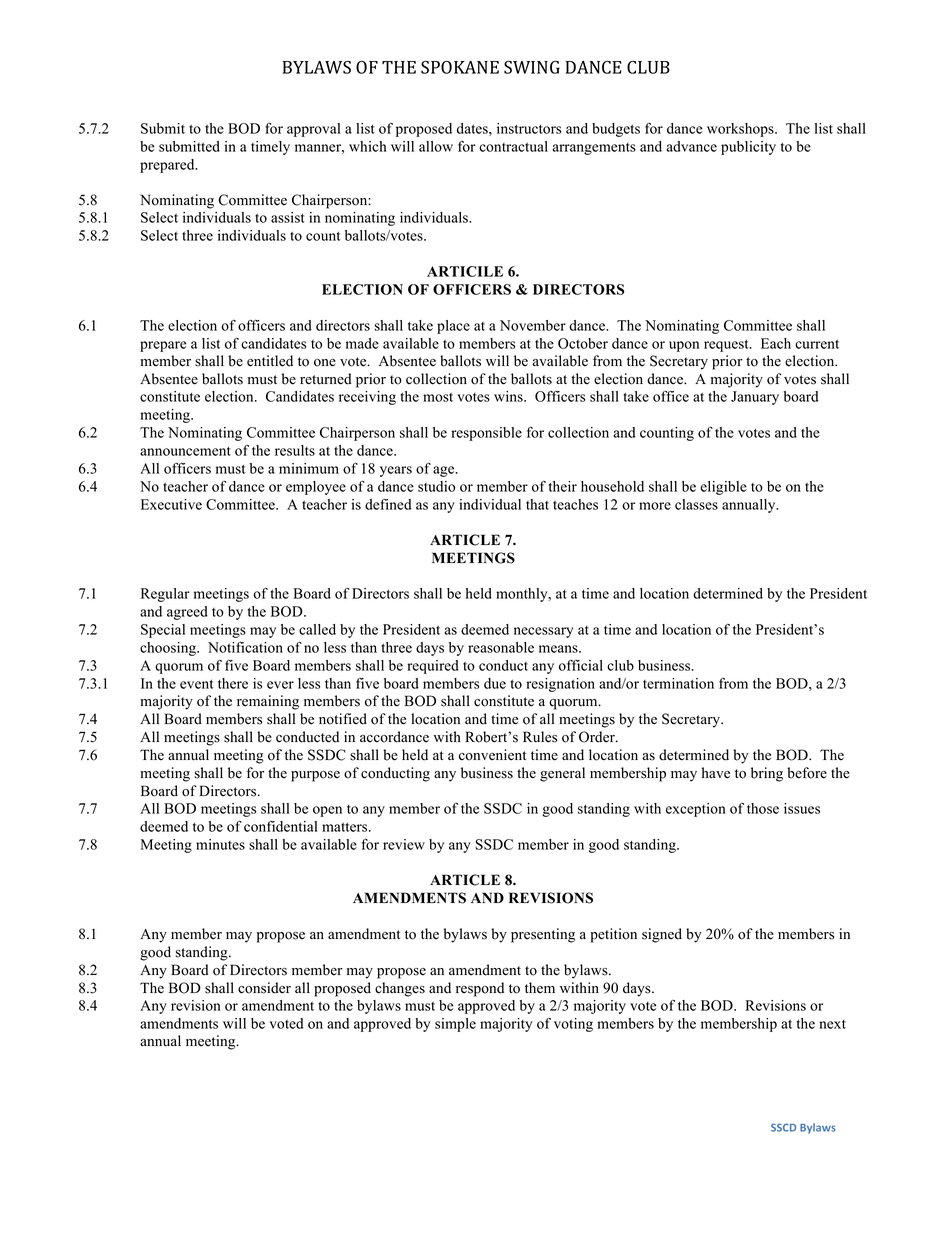 This document has width=952, height=1233. What do you see at coordinates (696, 504) in the document?
I see `classes` at bounding box center [696, 504].
